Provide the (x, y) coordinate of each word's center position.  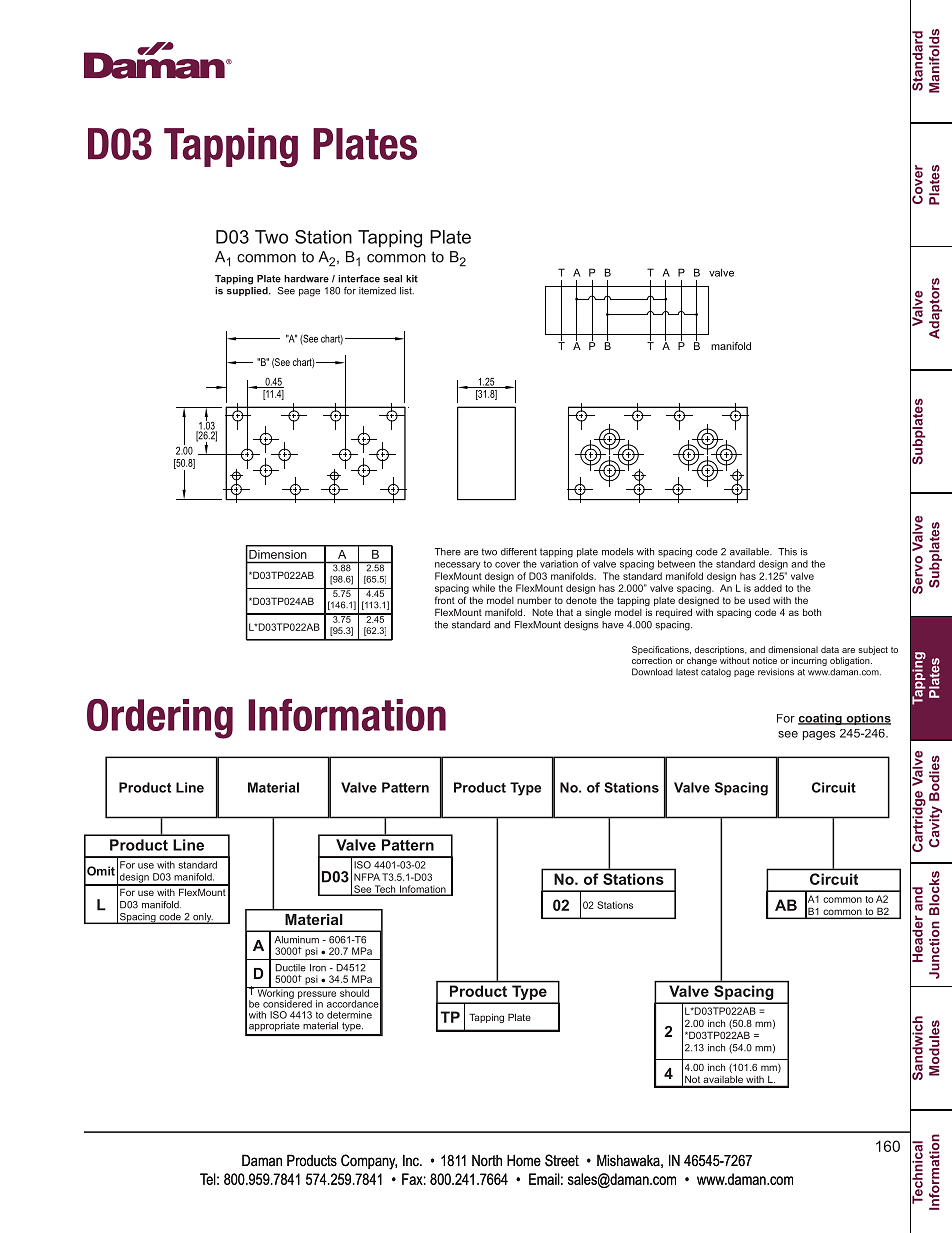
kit (412, 279)
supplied (248, 291)
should (354, 992)
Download (652, 672)
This (787, 552)
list (407, 291)
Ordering (160, 719)
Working (275, 994)
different (519, 552)
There (447, 552)
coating (821, 719)
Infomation (422, 890)
